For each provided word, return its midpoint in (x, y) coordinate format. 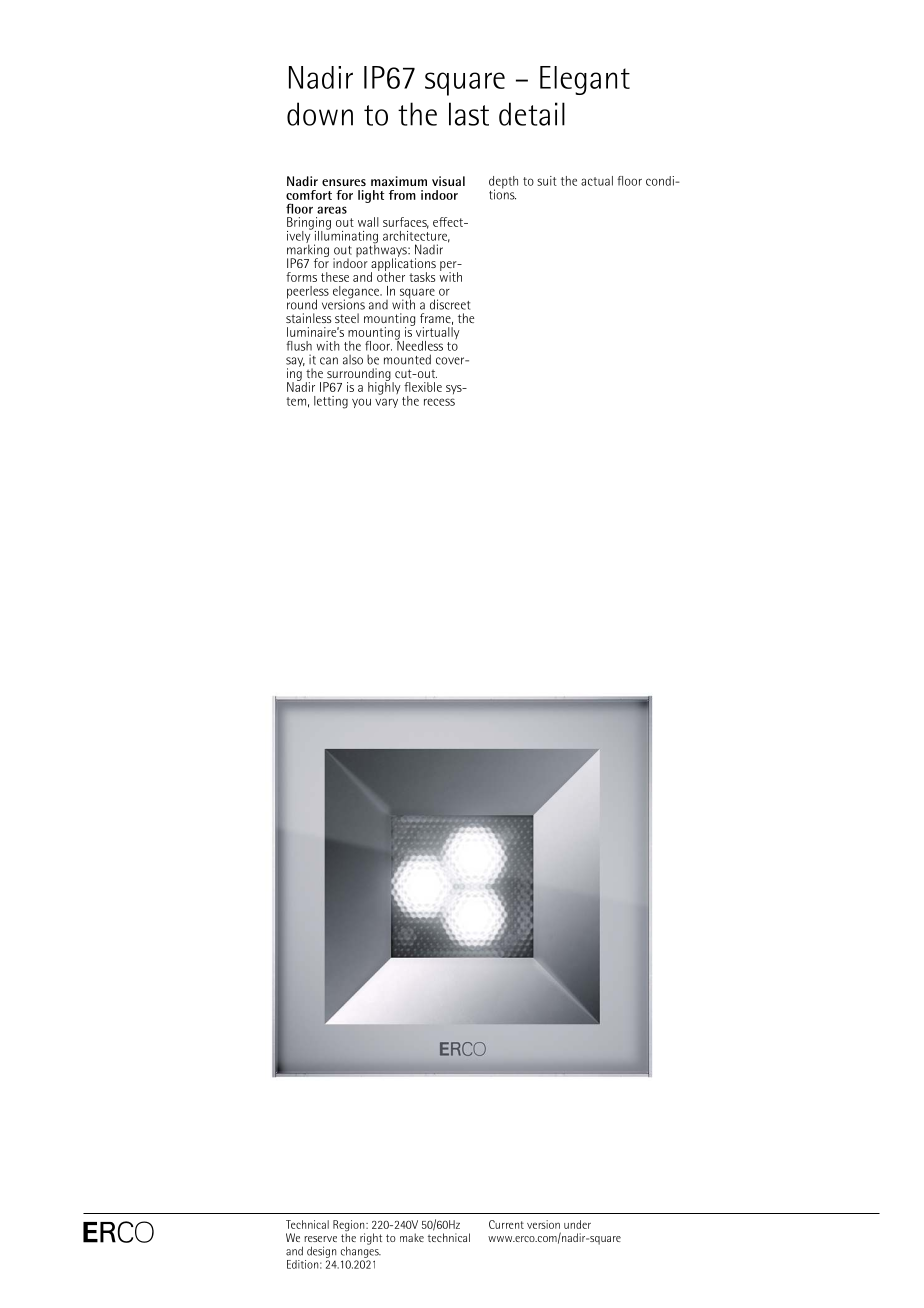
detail (532, 114)
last (469, 114)
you (361, 403)
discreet (450, 304)
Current (506, 1224)
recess (439, 402)
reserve (320, 1239)
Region (350, 1227)
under (577, 1224)
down (320, 114)
